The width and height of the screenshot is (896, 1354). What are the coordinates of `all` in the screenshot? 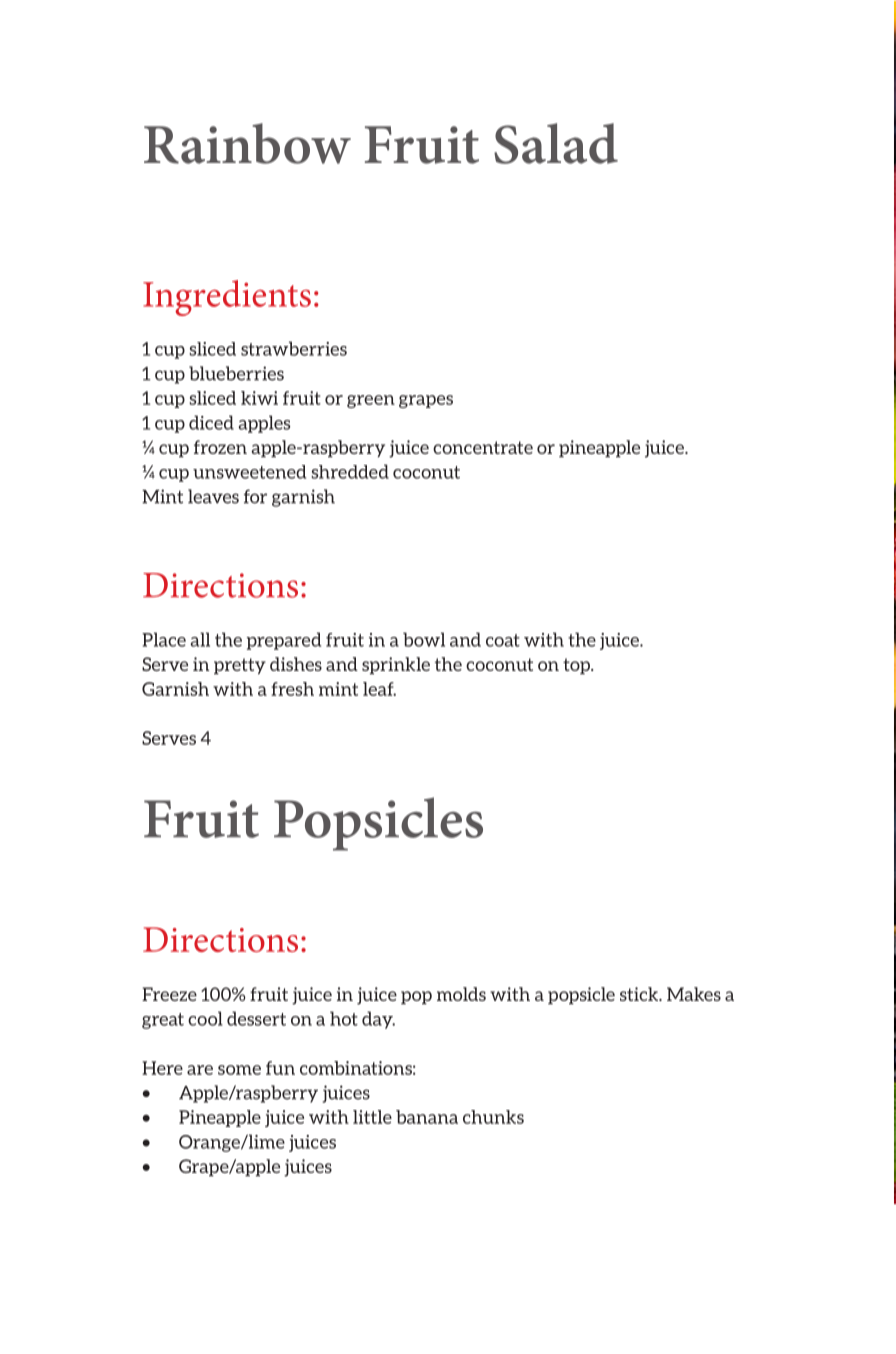 It's located at (200, 639).
